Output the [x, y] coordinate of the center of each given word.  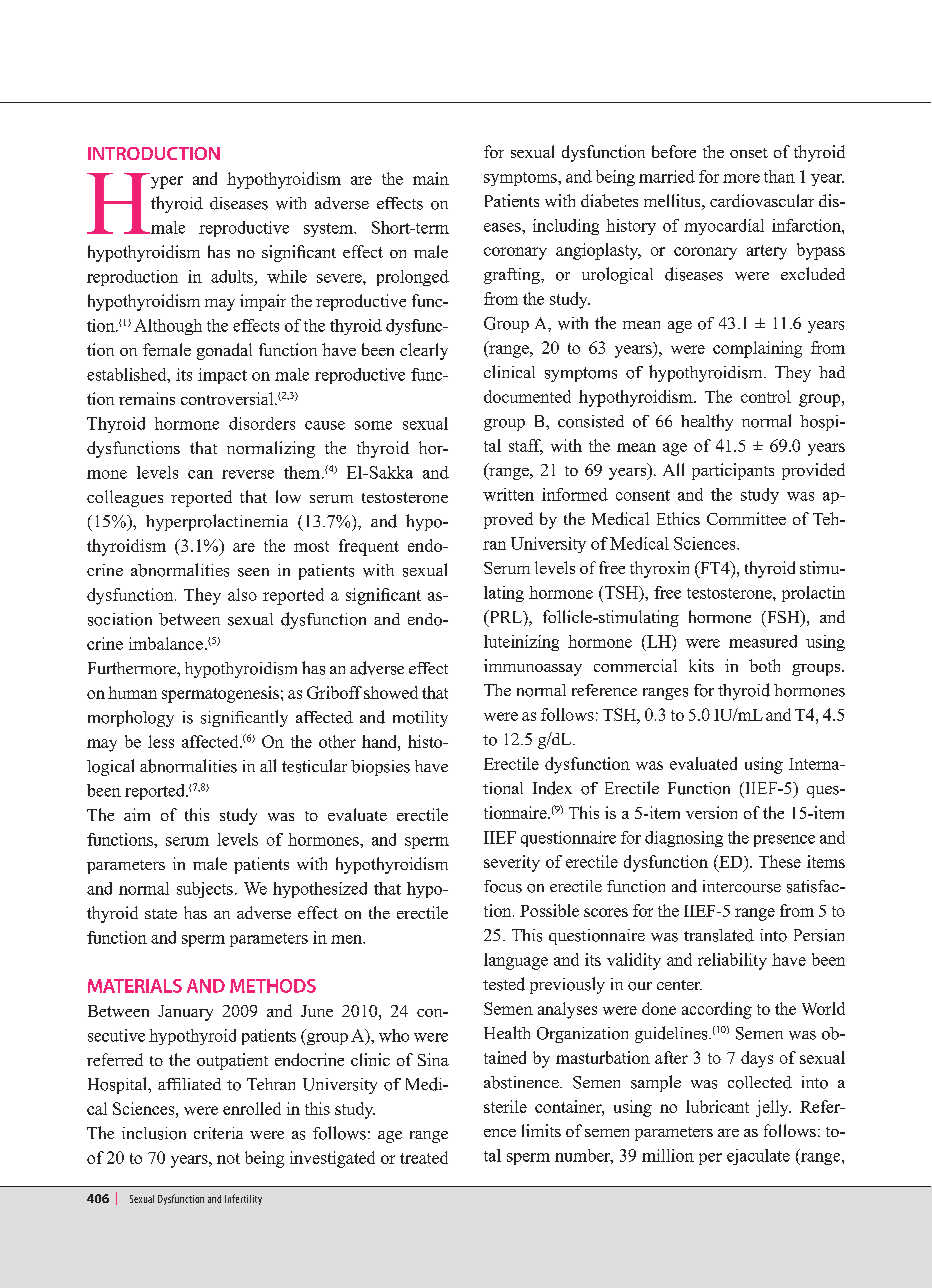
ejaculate [758, 1157]
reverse [248, 474]
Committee [746, 518]
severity [512, 863]
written [508, 494]
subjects [205, 890]
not [228, 1158]
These [780, 861]
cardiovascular [762, 200]
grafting [513, 276]
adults [232, 276]
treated [424, 1157]
